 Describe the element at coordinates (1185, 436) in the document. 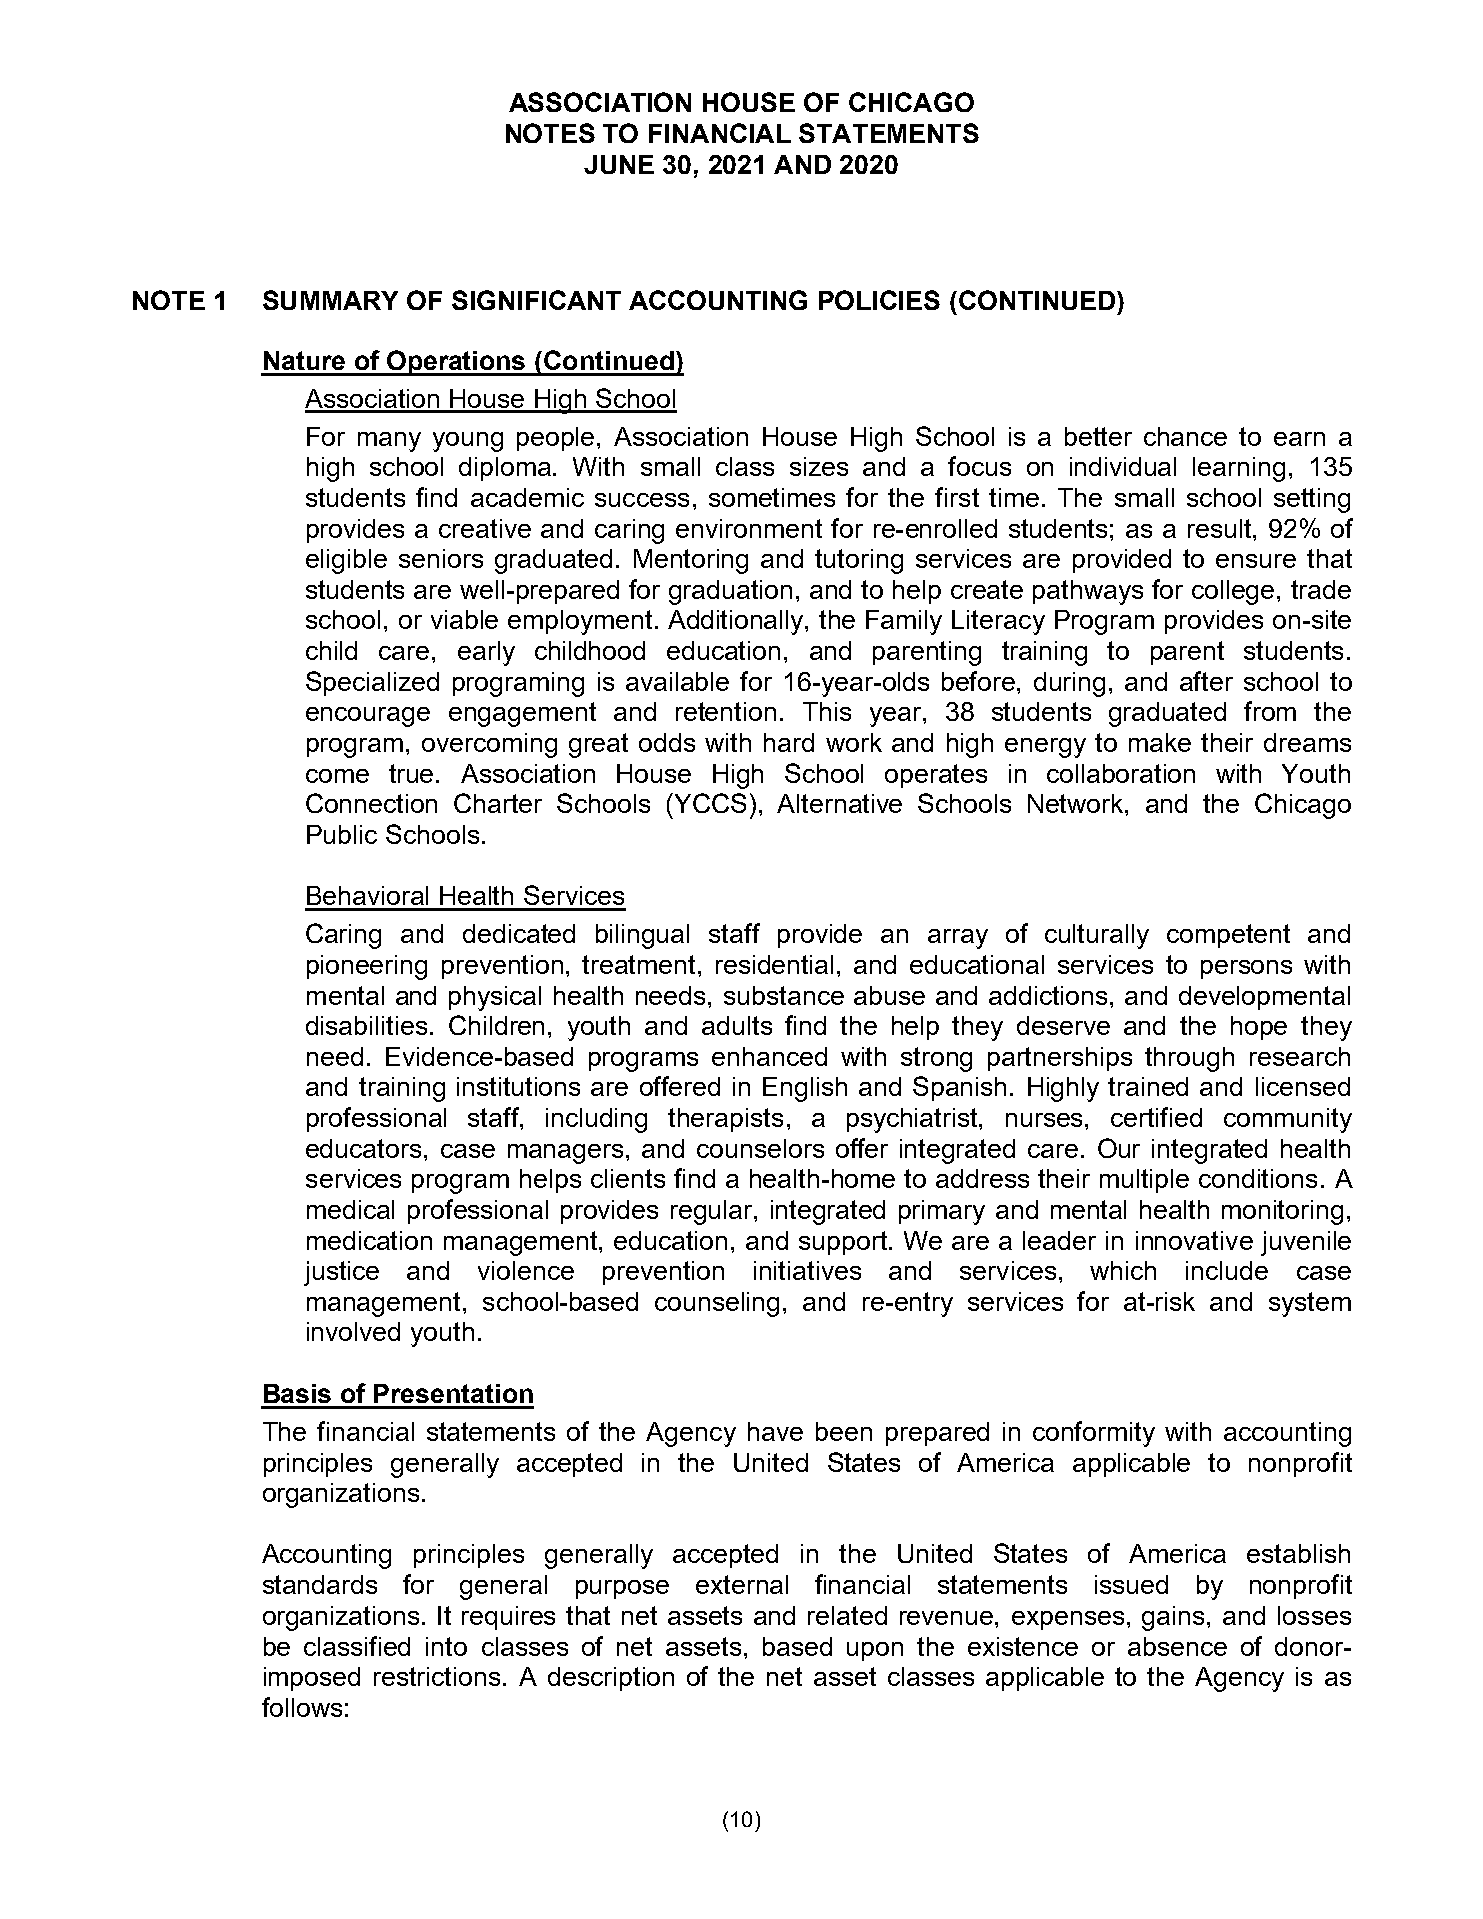

I see `chance` at that location.
